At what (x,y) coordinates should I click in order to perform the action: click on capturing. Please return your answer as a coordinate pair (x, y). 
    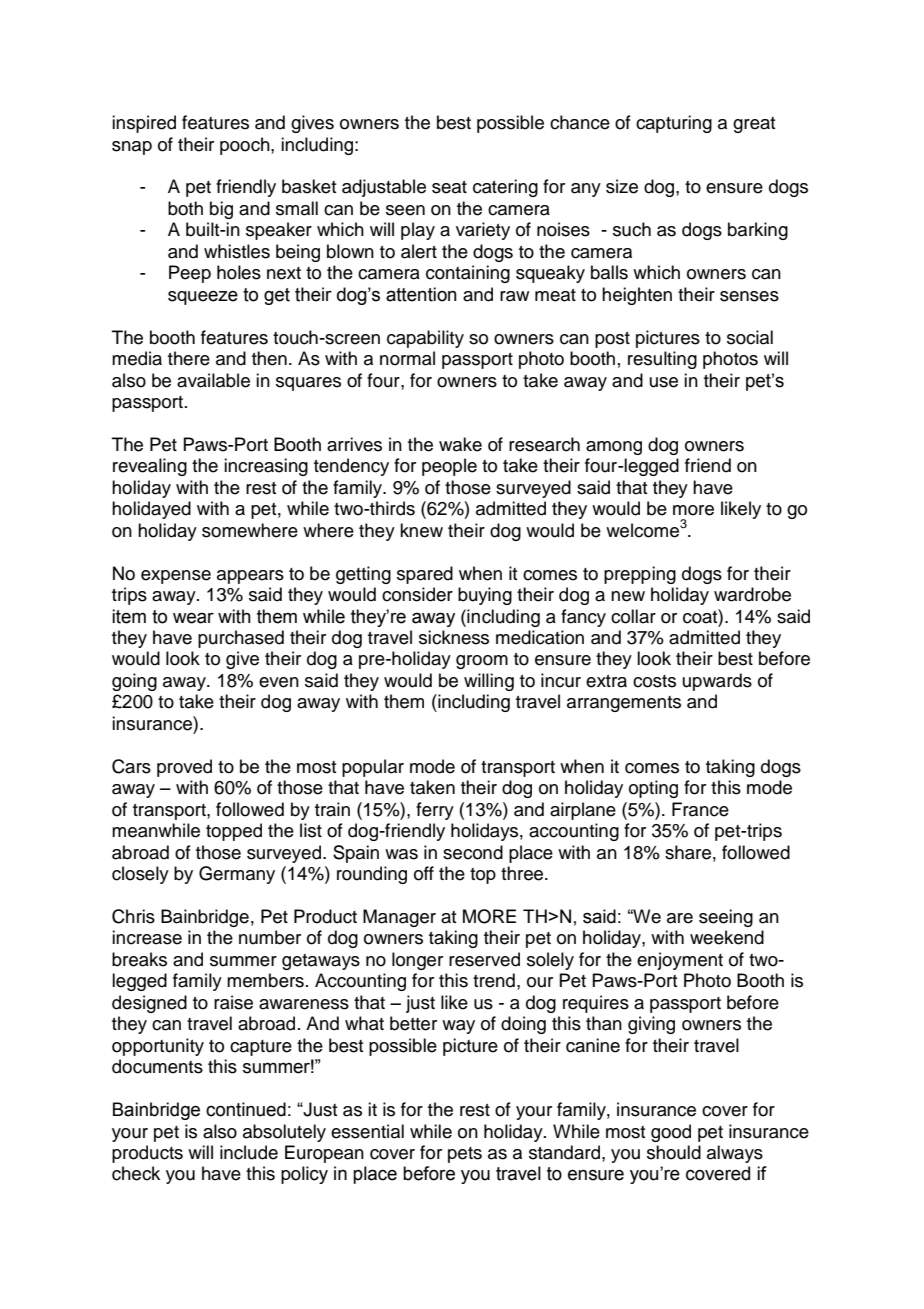
    Looking at the image, I should click on (674, 124).
